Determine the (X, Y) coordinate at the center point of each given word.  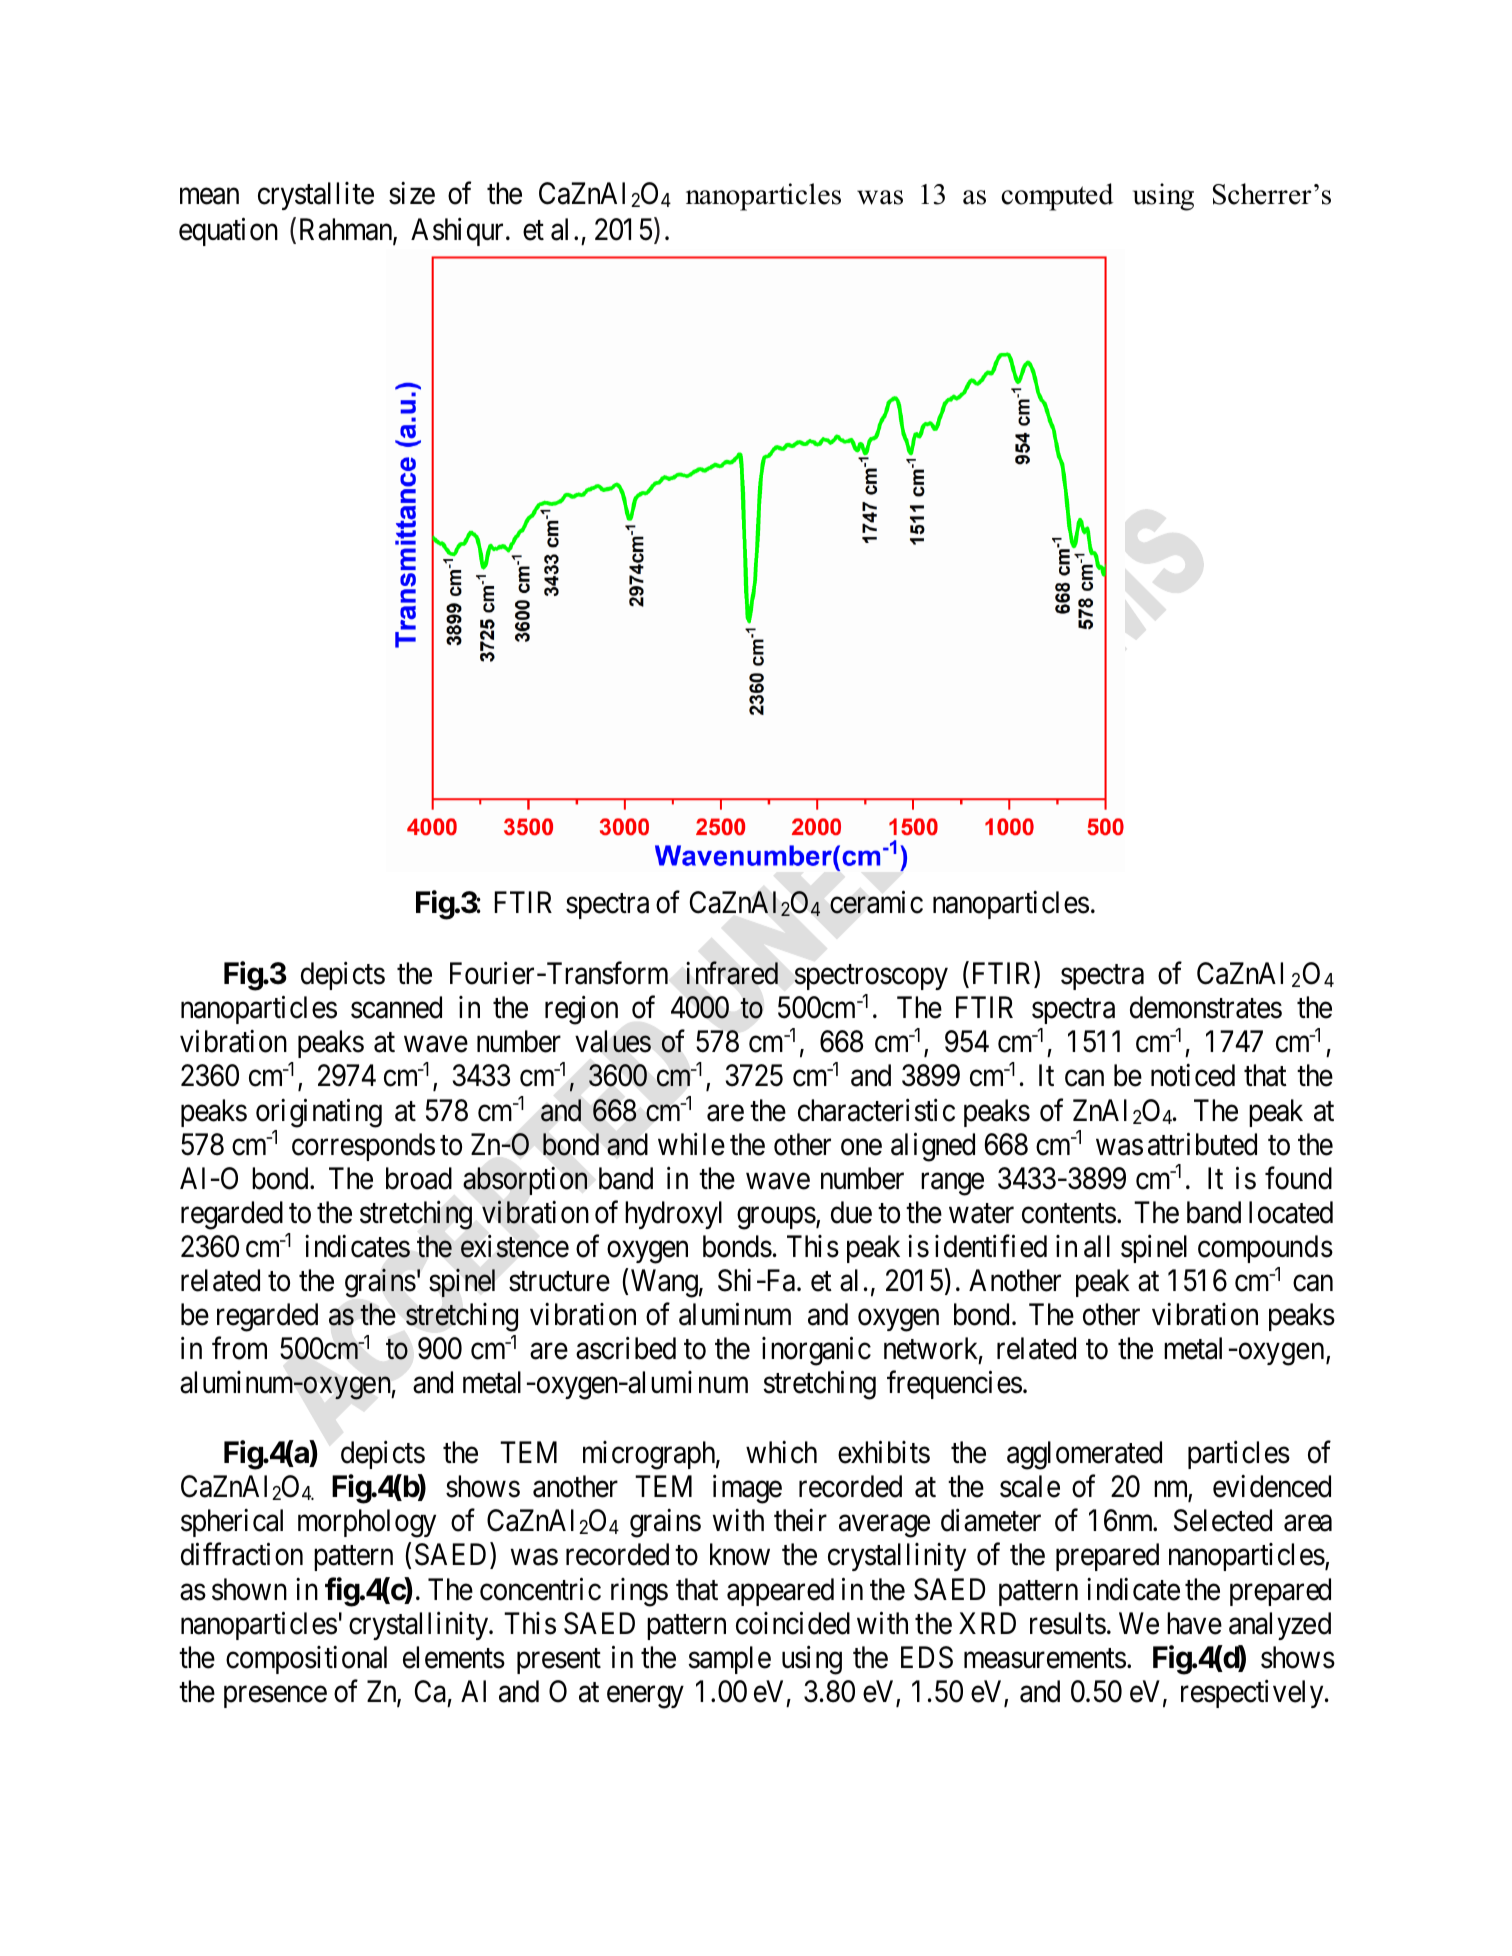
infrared (732, 973)
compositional (306, 1660)
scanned (396, 1007)
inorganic (816, 1351)
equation (228, 232)
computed (1057, 197)
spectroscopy (871, 977)
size (412, 193)
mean (209, 197)
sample (729, 1660)
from (239, 1348)
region (581, 1010)
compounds (1265, 1249)
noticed (1193, 1075)
